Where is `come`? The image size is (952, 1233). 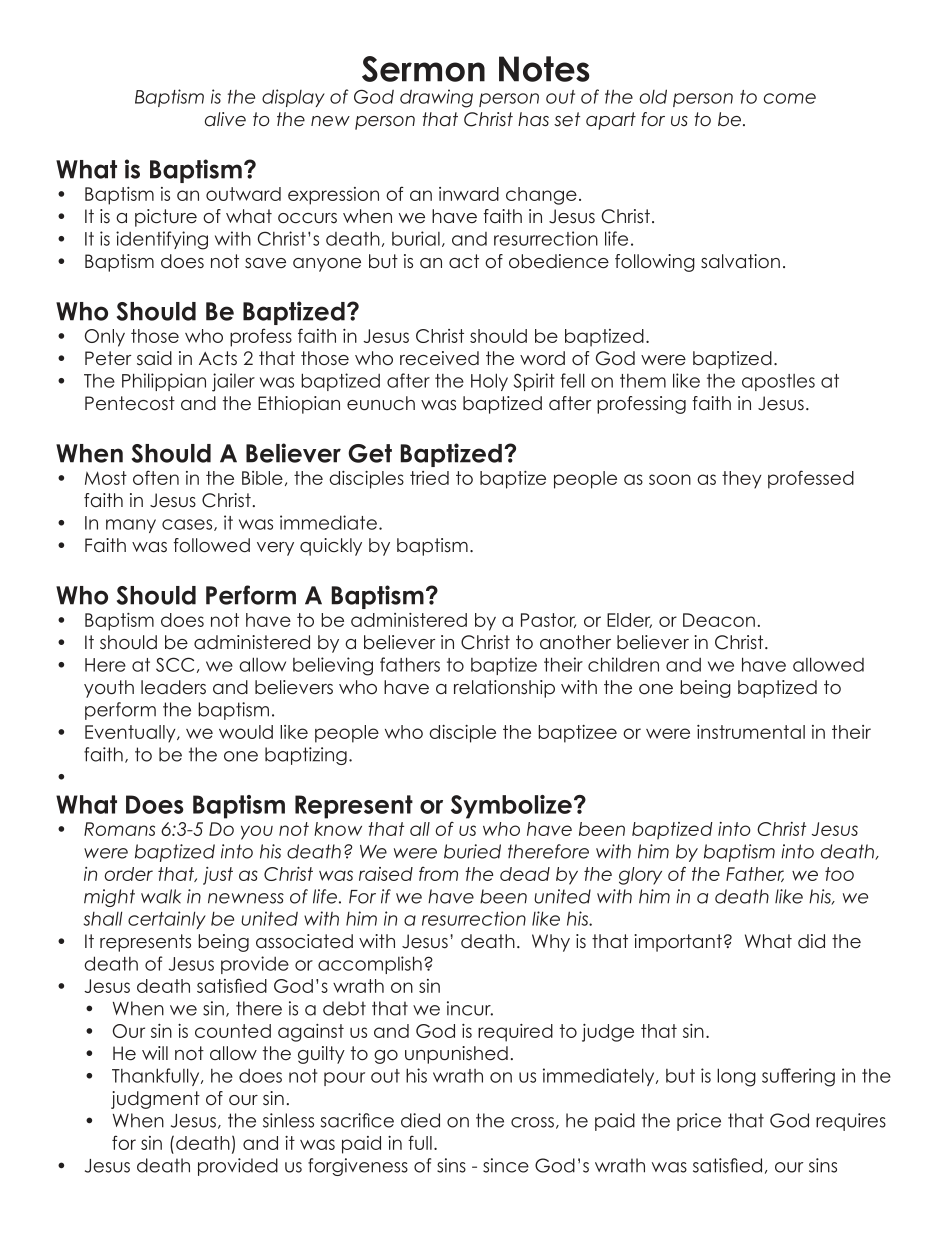
come is located at coordinates (790, 98).
